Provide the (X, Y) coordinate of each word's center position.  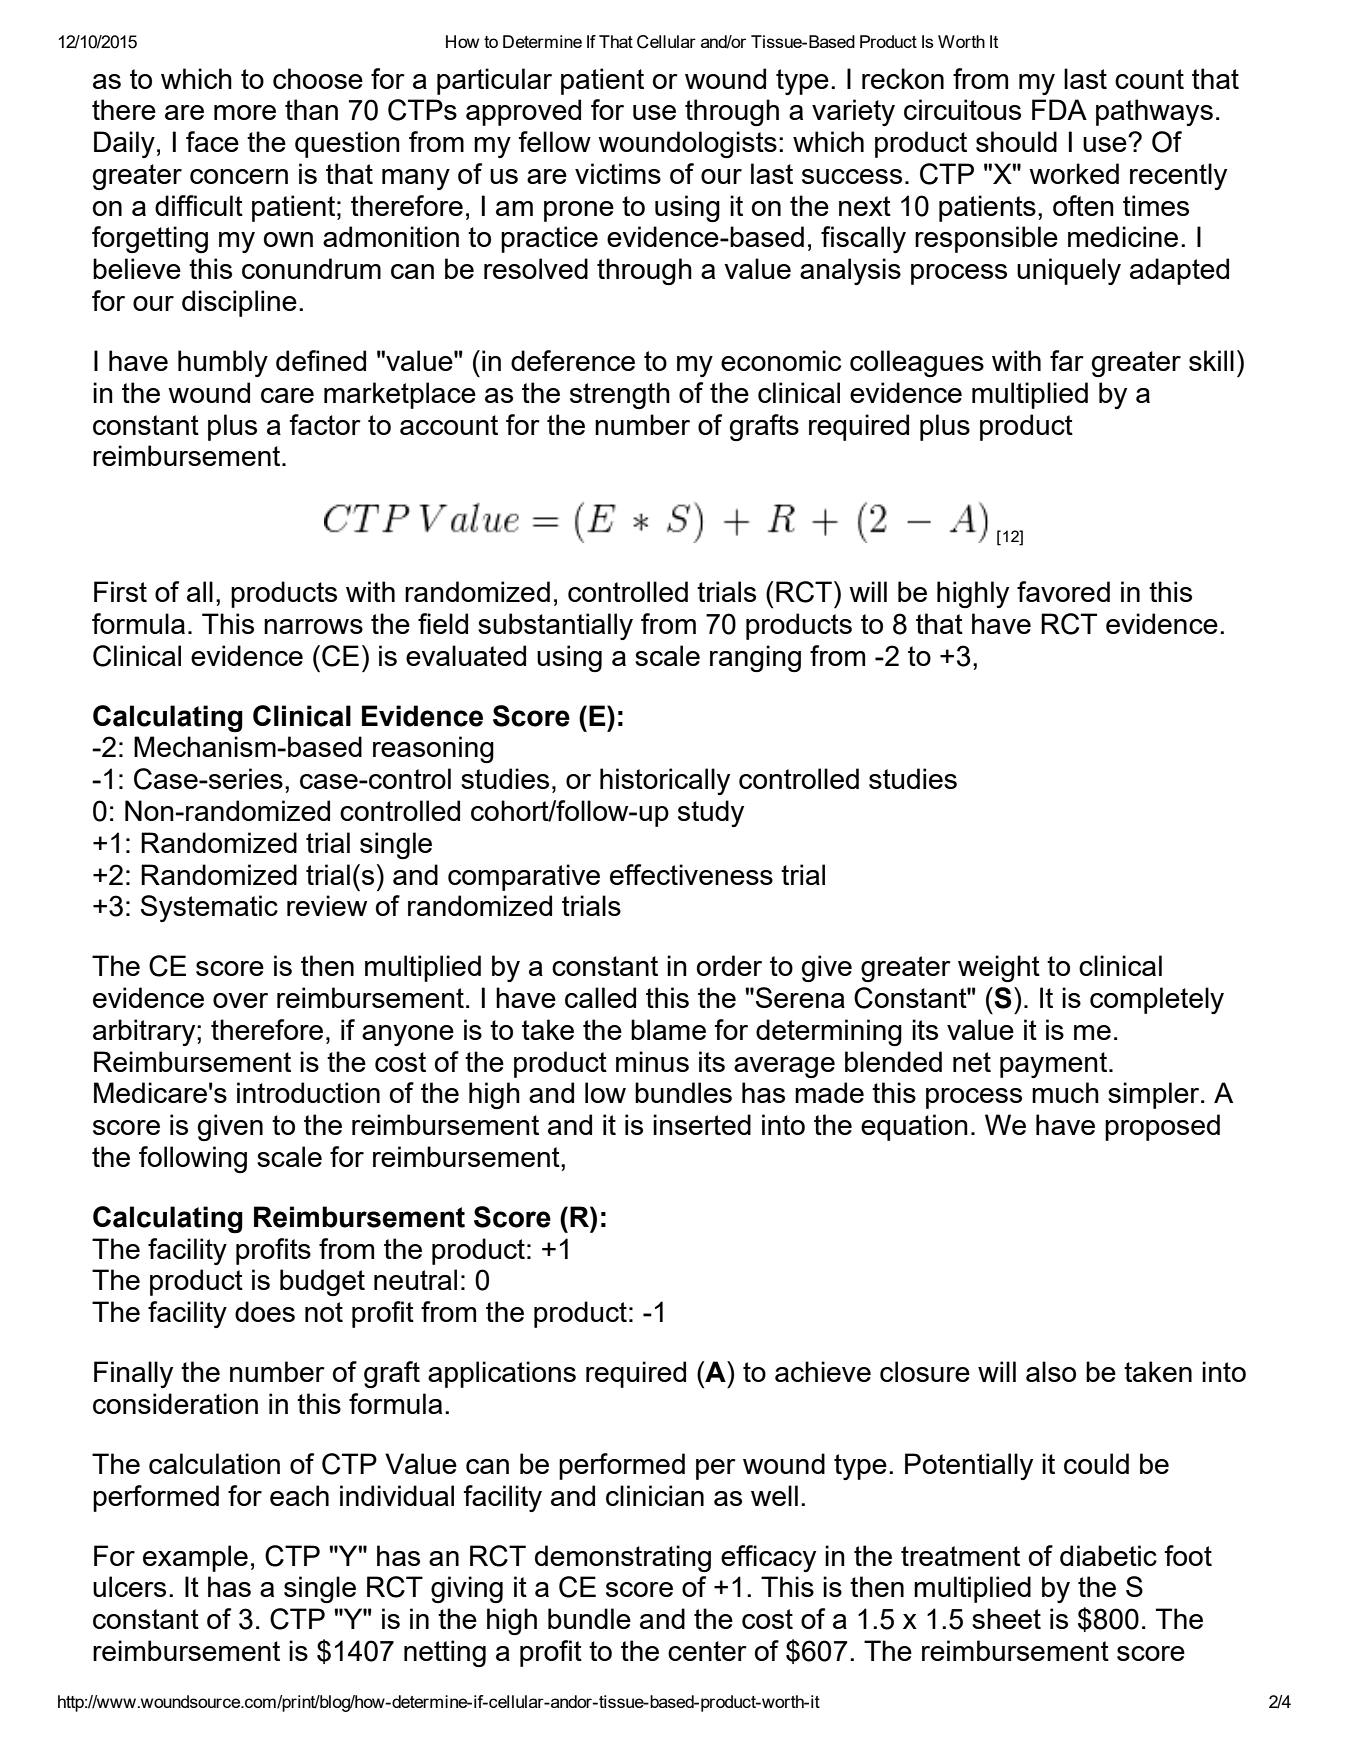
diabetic (1108, 1555)
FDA (1059, 109)
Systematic (209, 908)
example (195, 1558)
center (707, 1651)
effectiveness (691, 874)
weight (999, 968)
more (245, 112)
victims (618, 173)
